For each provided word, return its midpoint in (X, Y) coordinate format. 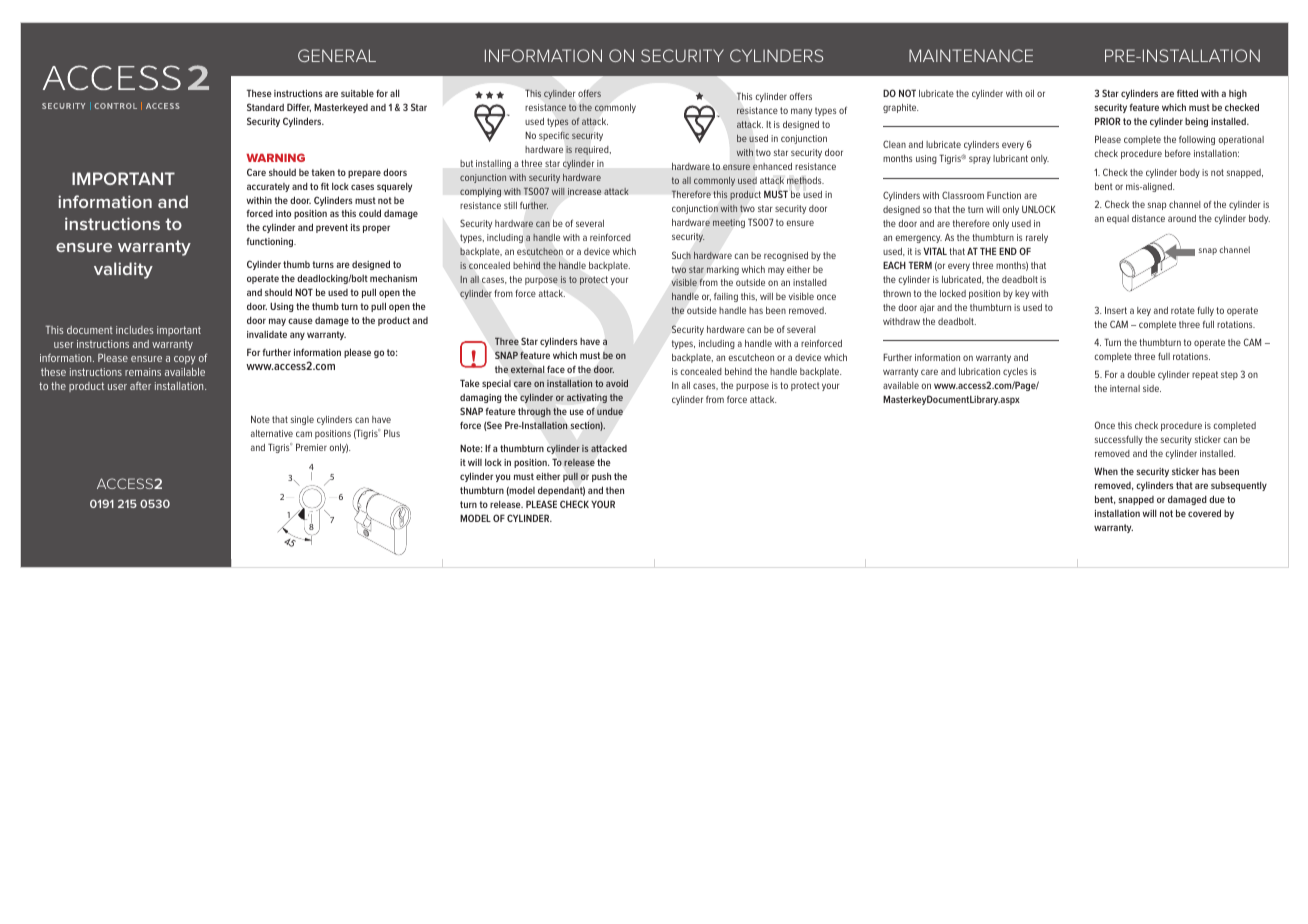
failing (726, 297)
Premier (311, 447)
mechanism (393, 278)
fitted (1187, 93)
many (801, 112)
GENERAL (337, 55)
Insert (1116, 310)
